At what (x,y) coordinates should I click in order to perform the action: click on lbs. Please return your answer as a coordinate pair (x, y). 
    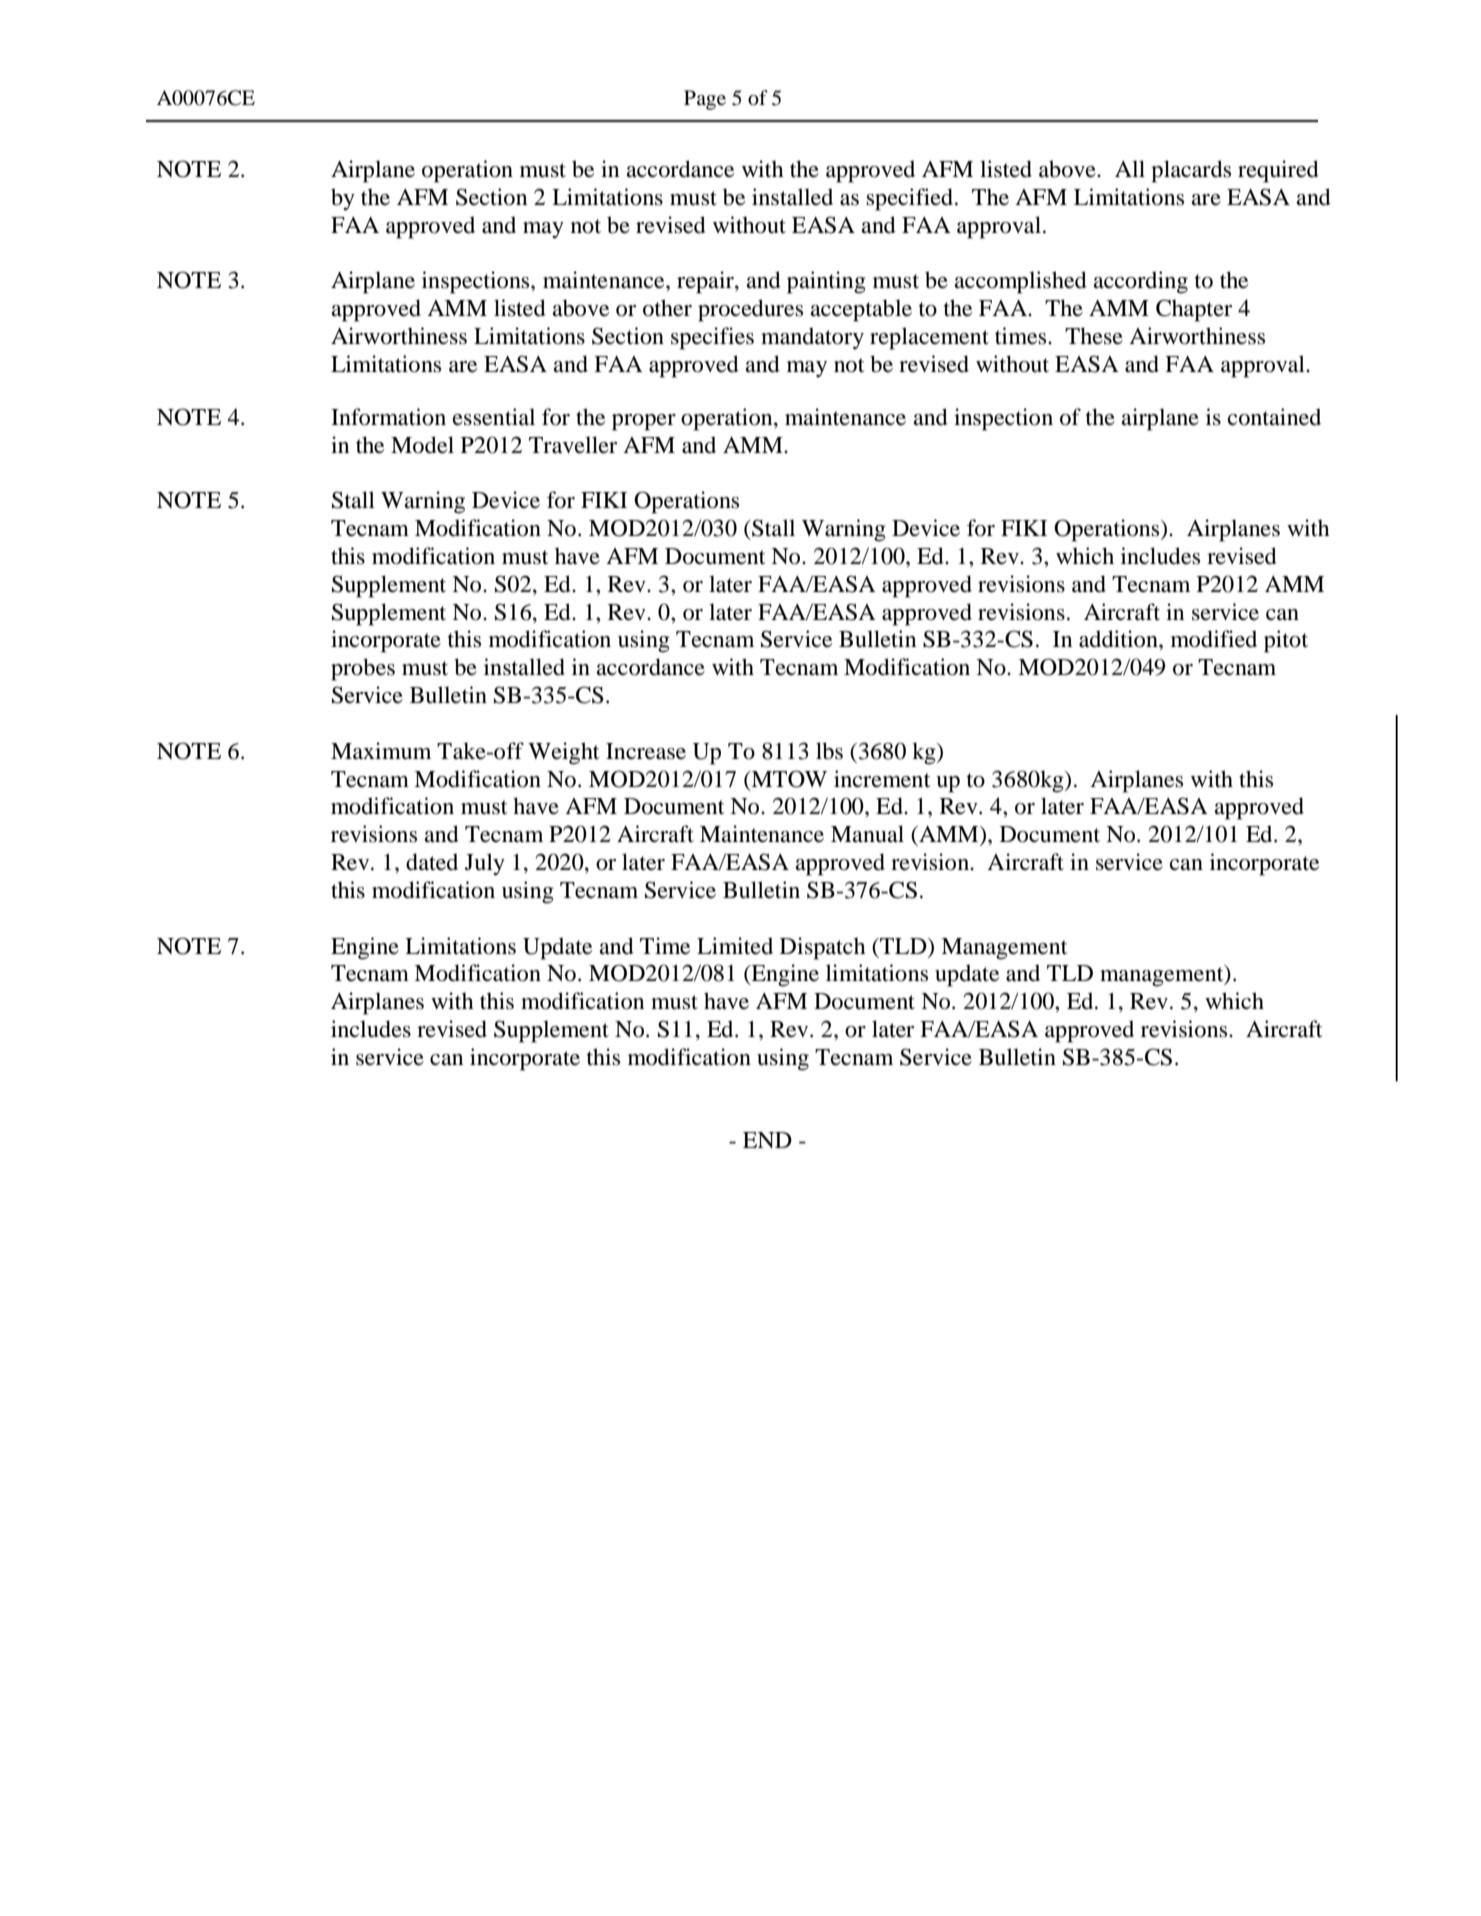
    Looking at the image, I should click on (829, 751).
